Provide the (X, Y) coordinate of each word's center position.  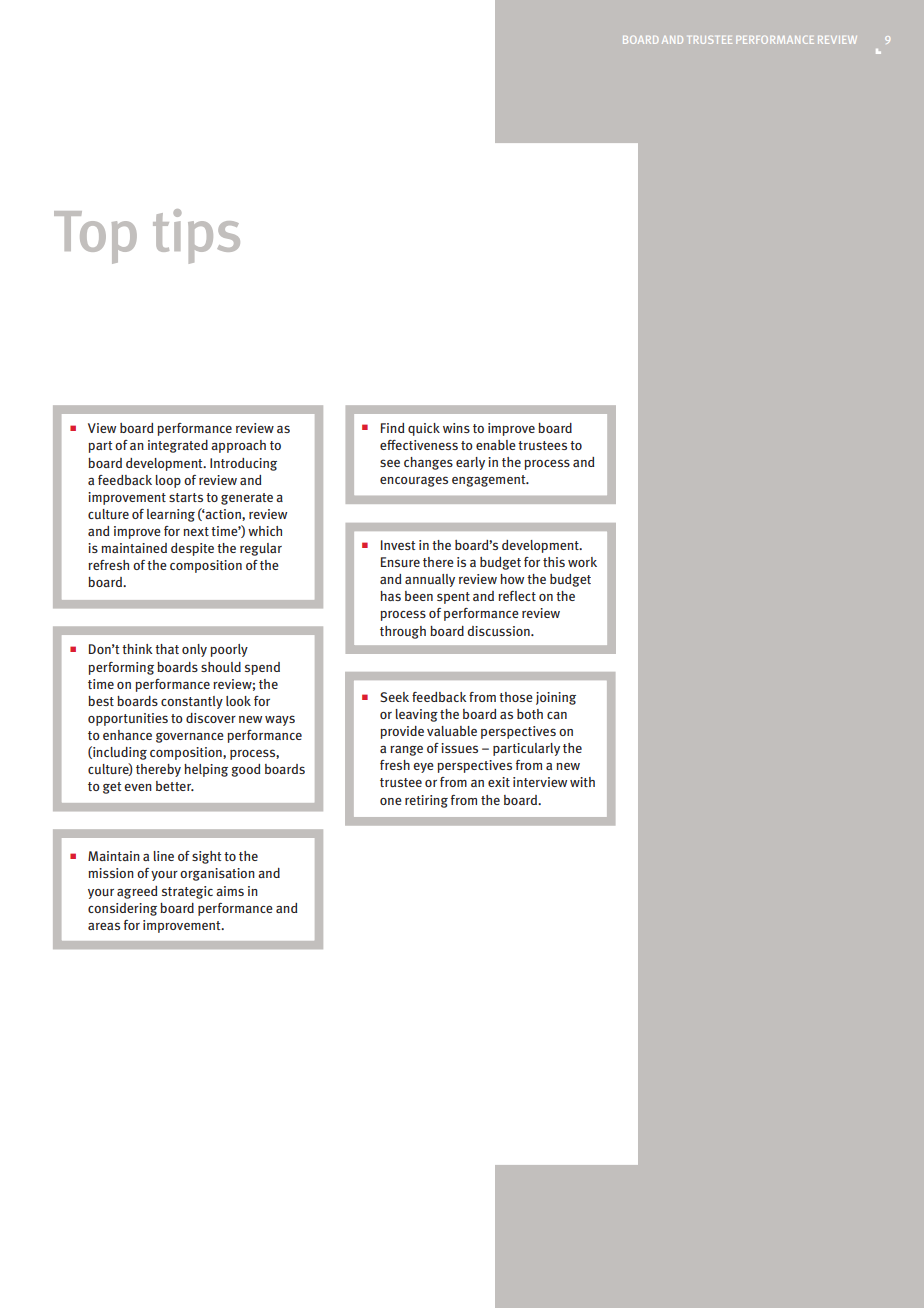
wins (456, 428)
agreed (137, 892)
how (512, 579)
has (390, 596)
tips (196, 236)
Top (95, 237)
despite (192, 549)
